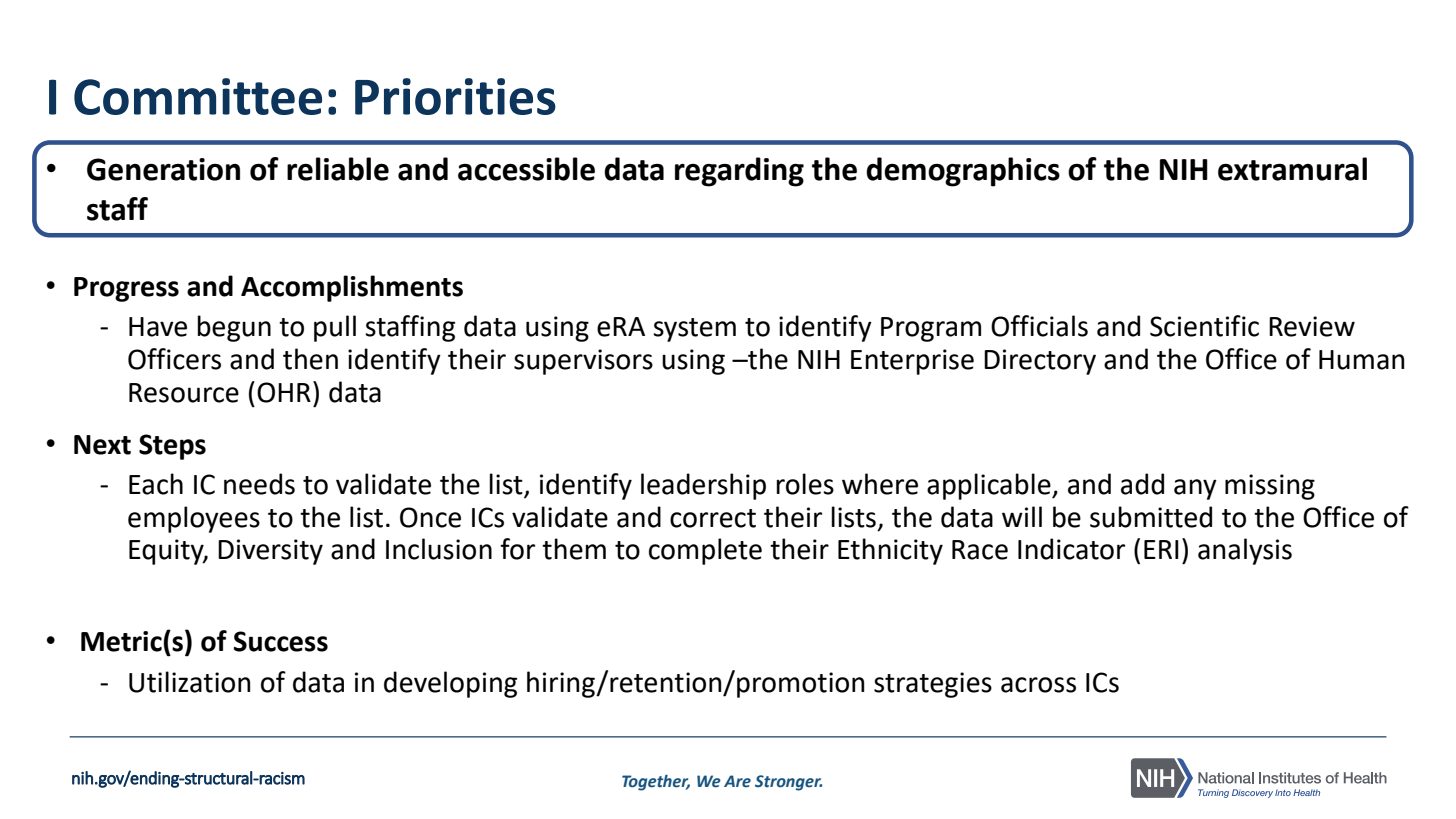 The image size is (1456, 819). What do you see at coordinates (1142, 484) in the screenshot?
I see `add` at bounding box center [1142, 484].
